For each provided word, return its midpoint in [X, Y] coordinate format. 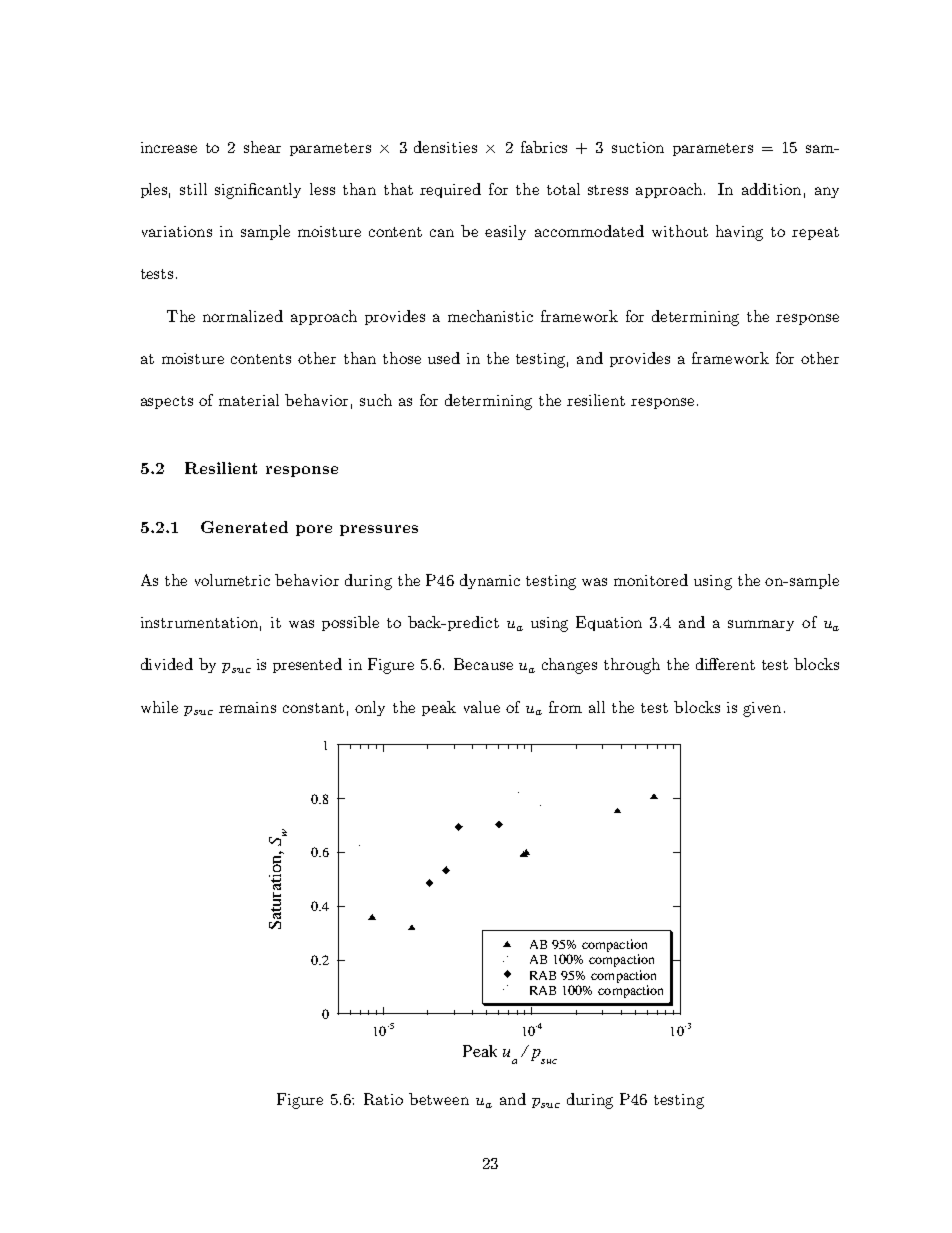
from [565, 707]
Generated [244, 527]
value [482, 707]
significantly [258, 191]
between [439, 1099]
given [762, 709]
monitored [651, 580]
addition [771, 189]
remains [247, 707]
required [450, 190]
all [597, 707]
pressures [379, 530]
